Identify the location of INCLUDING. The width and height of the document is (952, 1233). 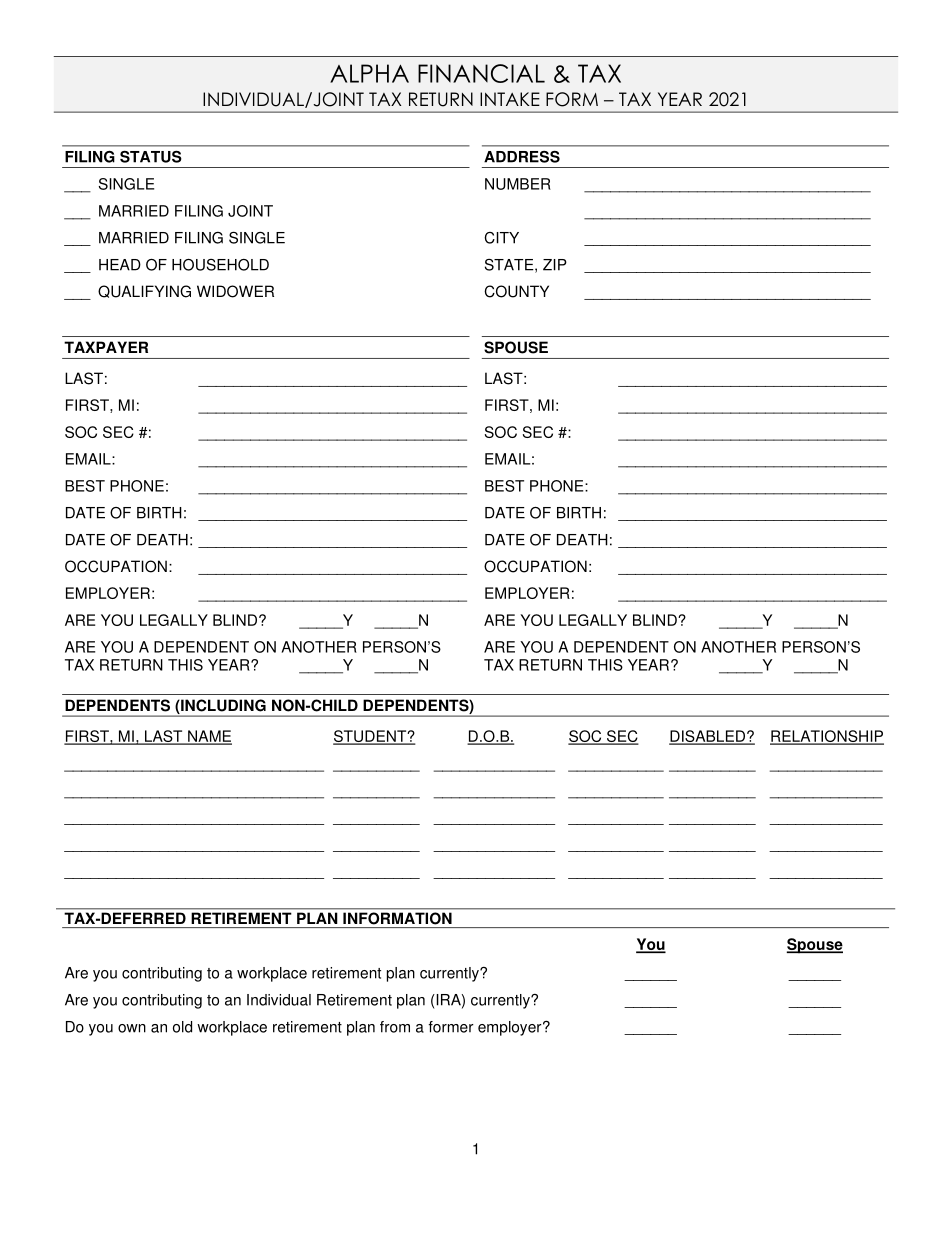
(222, 706).
